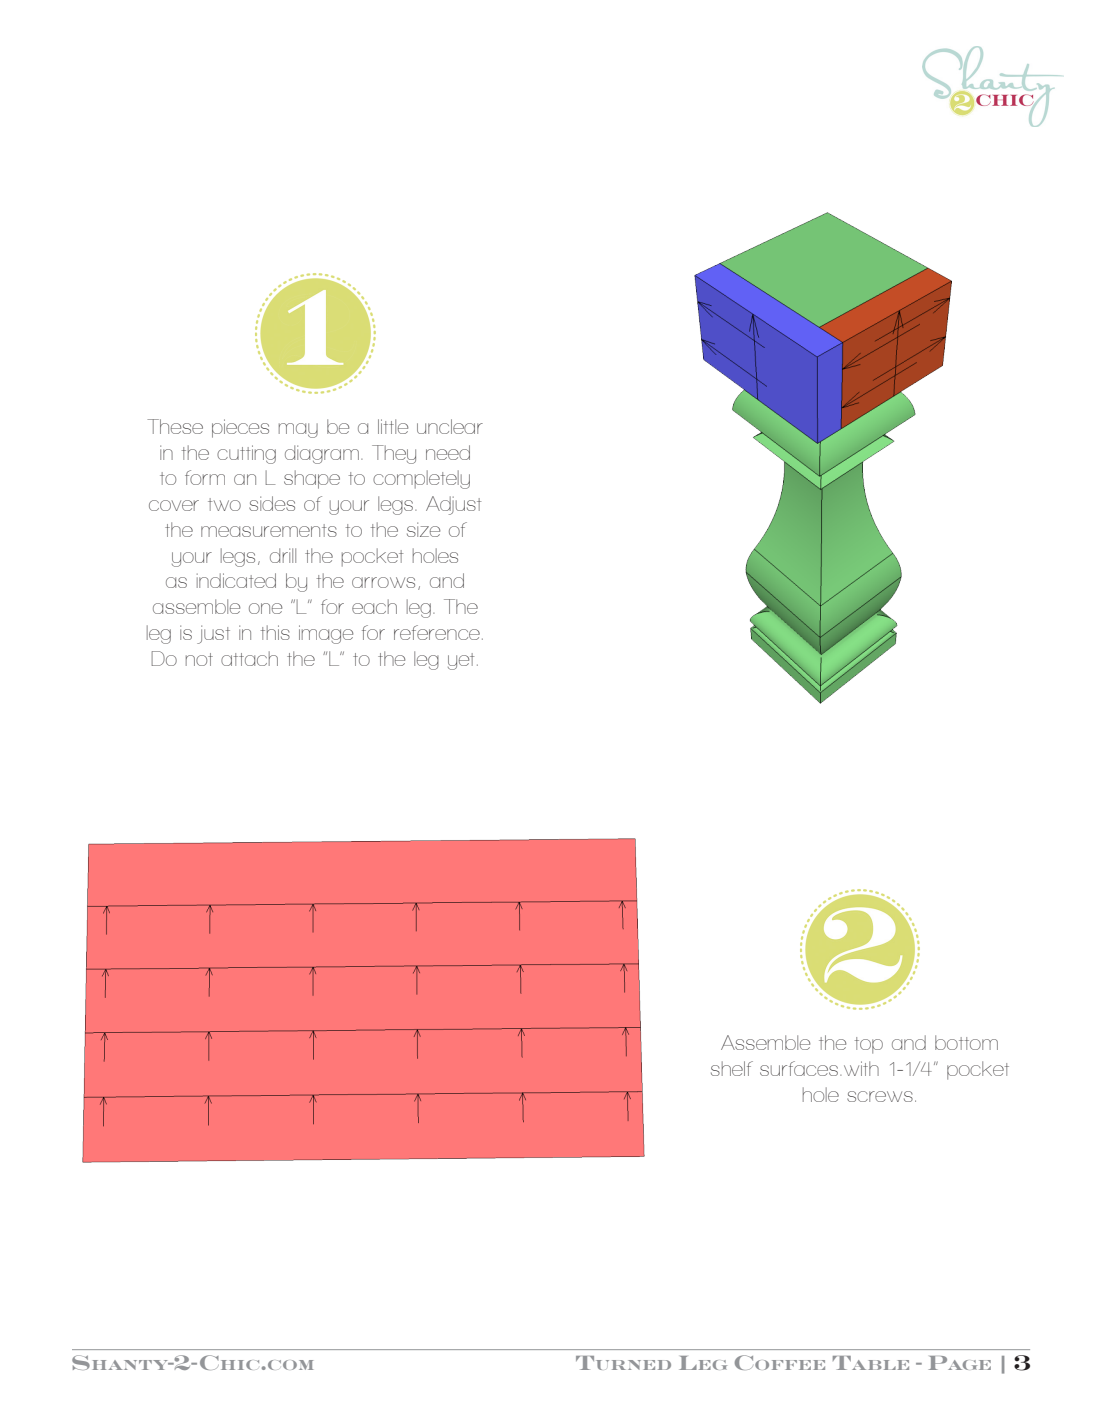 The image size is (1096, 1418). I want to click on bottom, so click(966, 1042).
